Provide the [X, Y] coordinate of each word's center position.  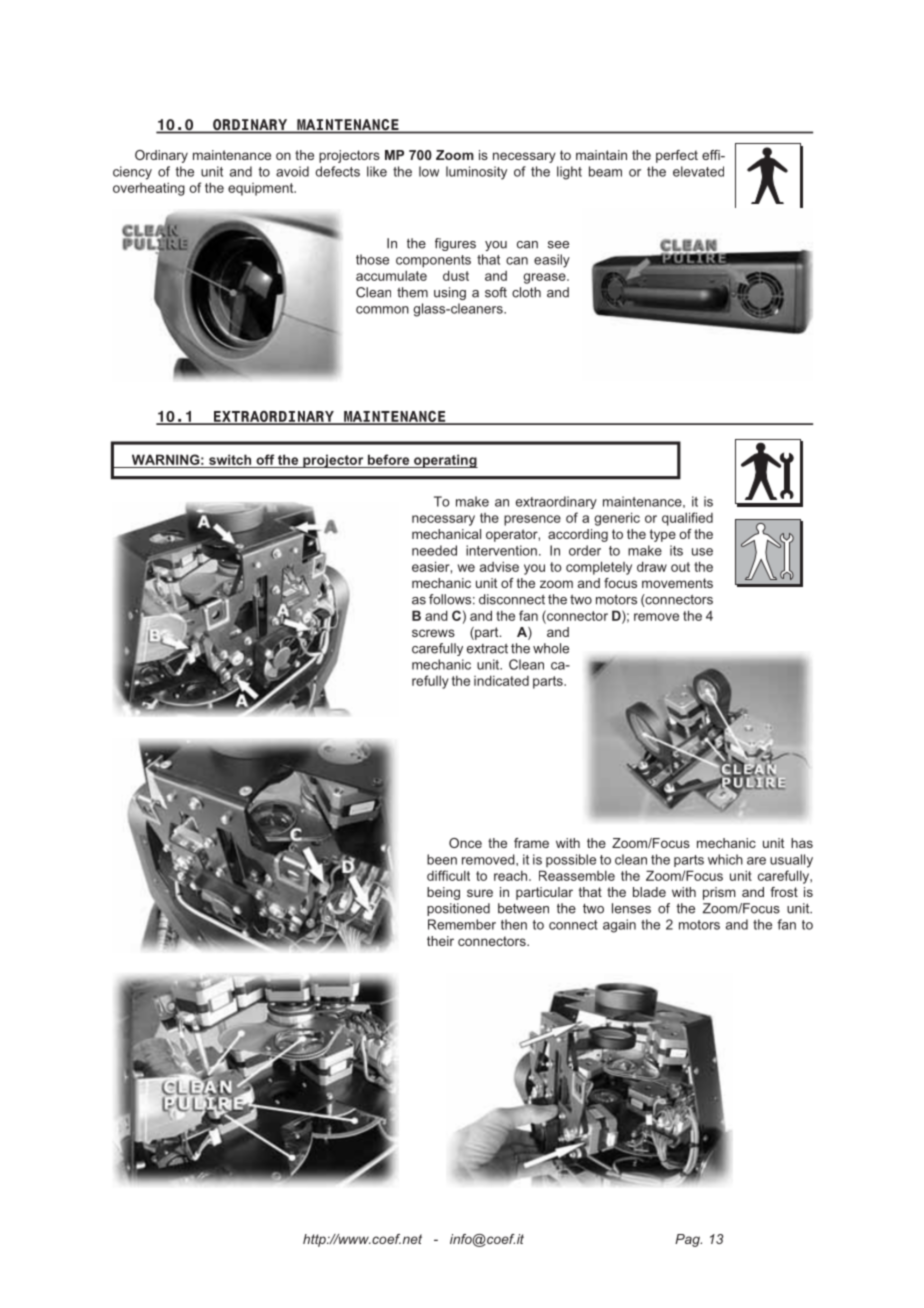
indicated [501, 680]
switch [230, 459]
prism [719, 893]
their [440, 941]
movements [677, 583]
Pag [688, 1240]
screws [433, 633]
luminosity [476, 173]
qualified [687, 519]
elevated [698, 171]
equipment [262, 189]
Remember [462, 924]
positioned [458, 909]
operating [445, 461]
